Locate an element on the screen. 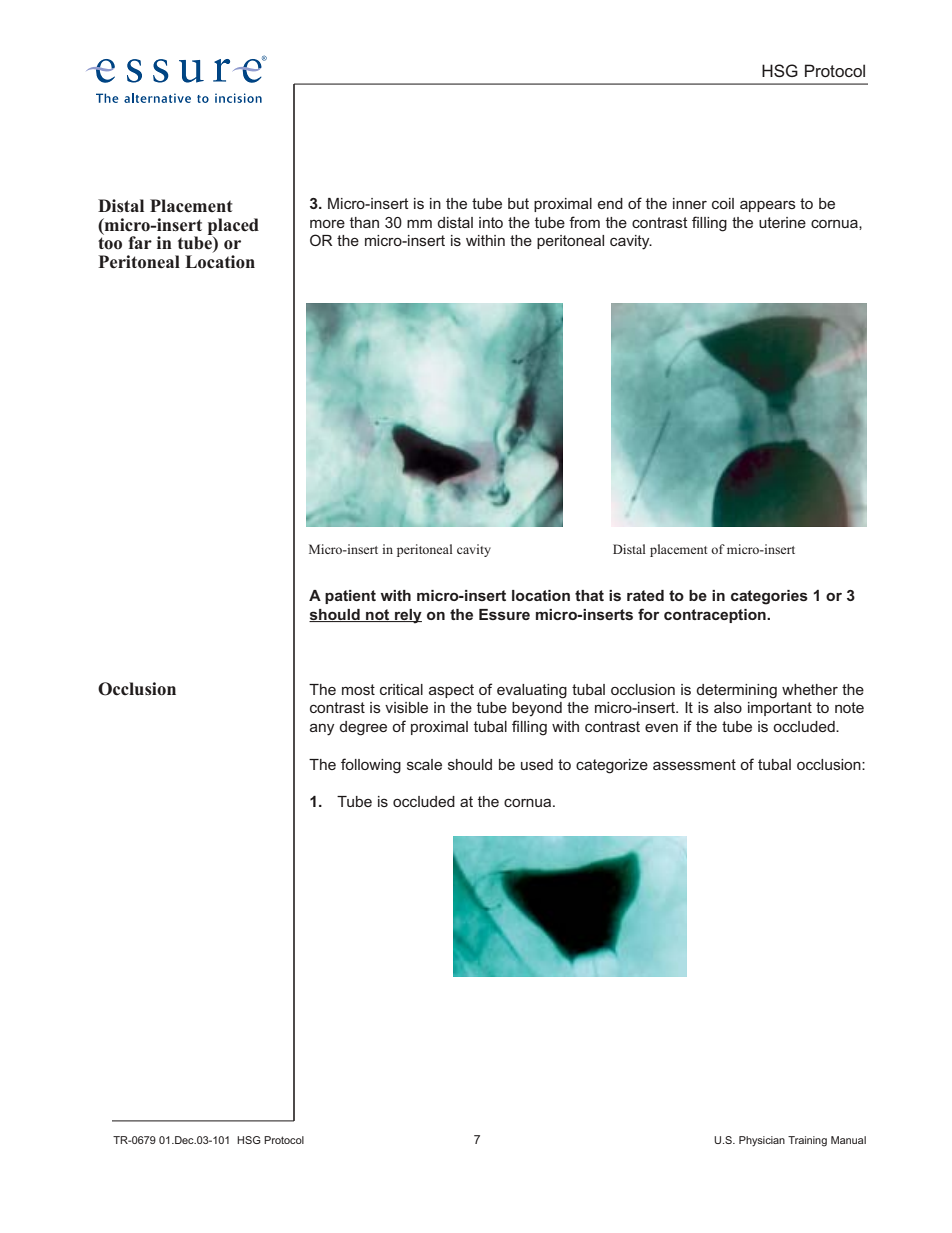 Image resolution: width=952 pixels, height=1233 pixels. any is located at coordinates (322, 729).
